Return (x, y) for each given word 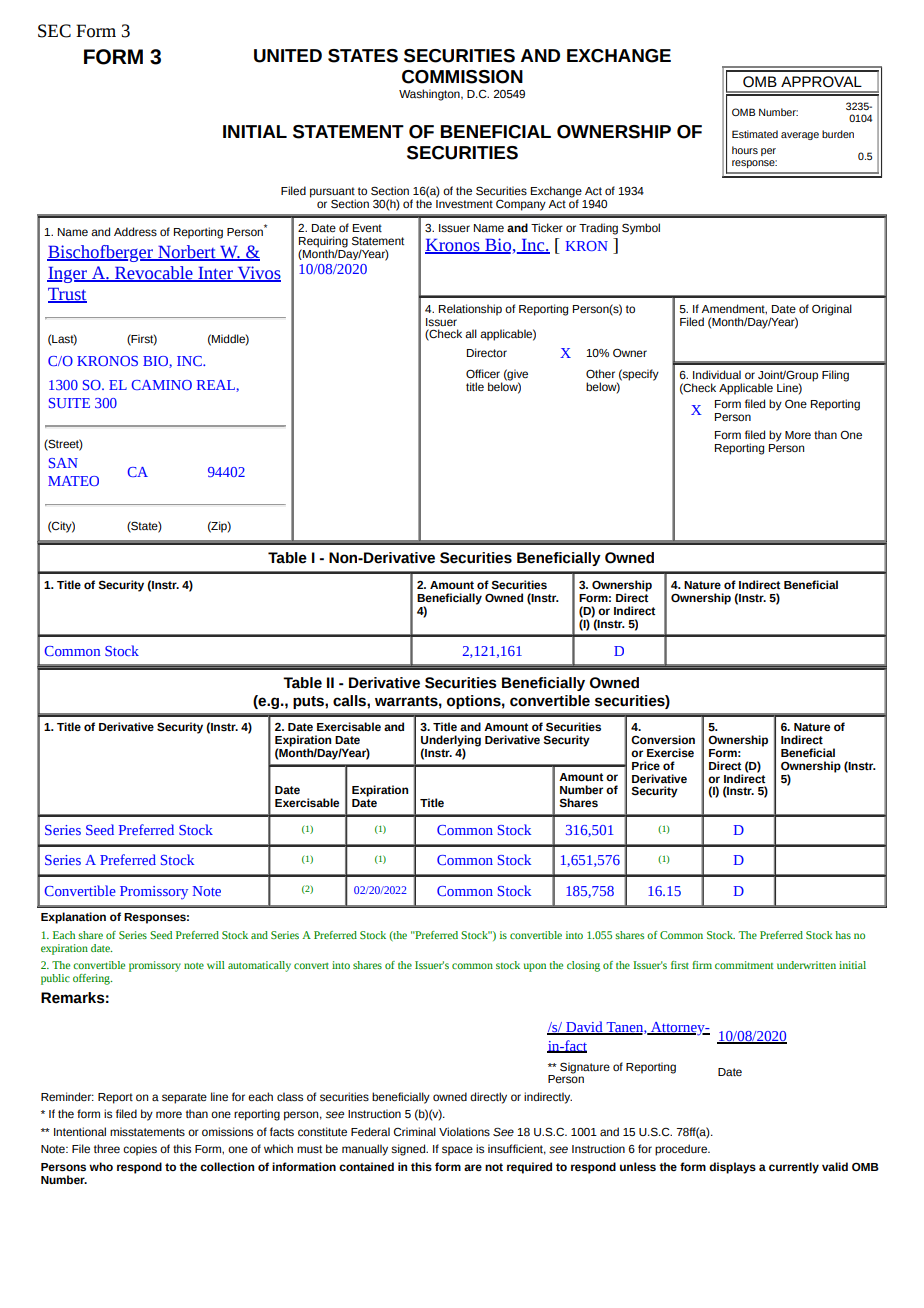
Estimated (755, 134)
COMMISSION (462, 77)
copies (140, 1150)
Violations (464, 1131)
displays (732, 1168)
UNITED (288, 56)
